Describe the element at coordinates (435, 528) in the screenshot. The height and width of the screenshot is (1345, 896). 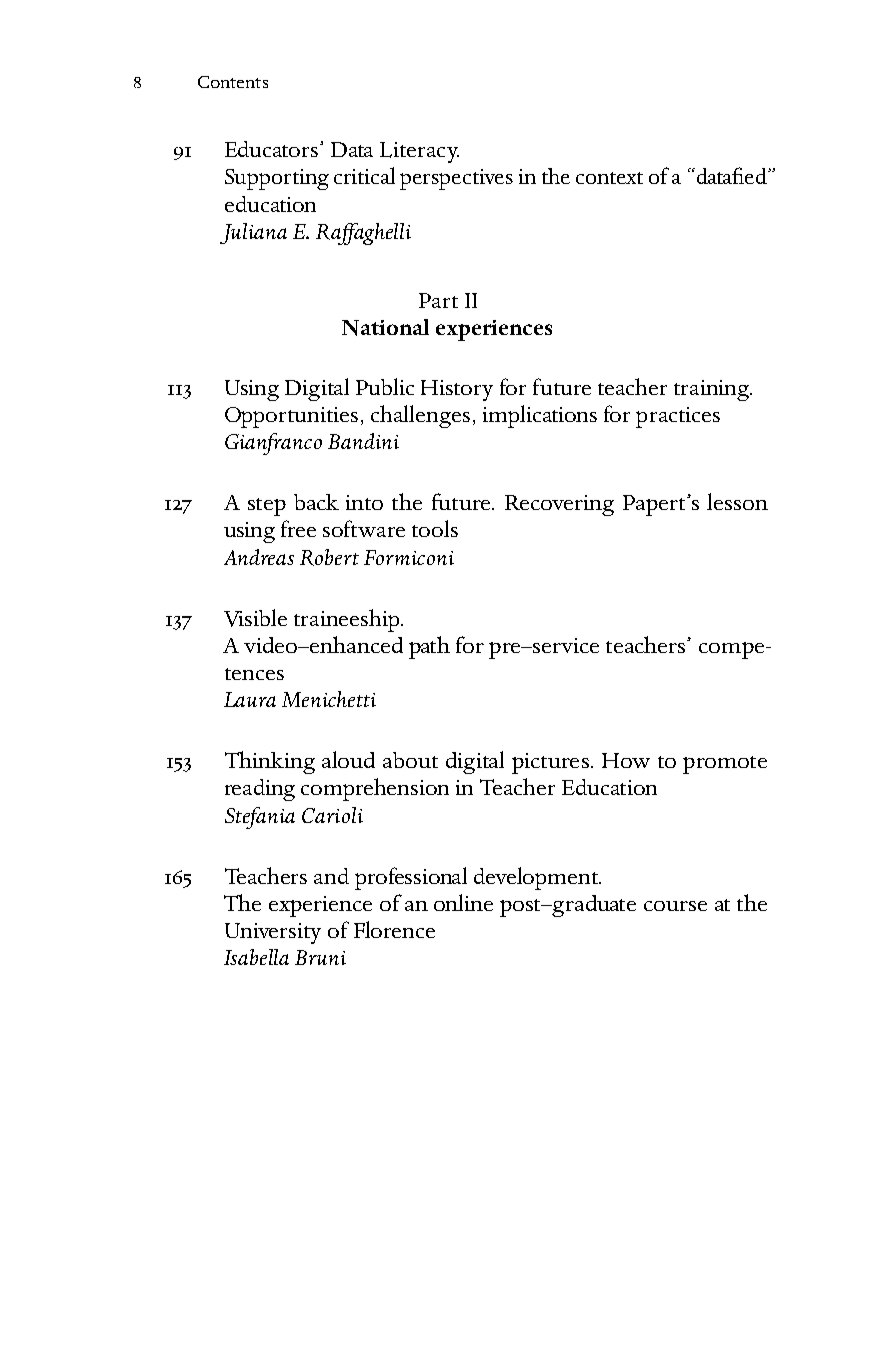
I see `tools` at that location.
